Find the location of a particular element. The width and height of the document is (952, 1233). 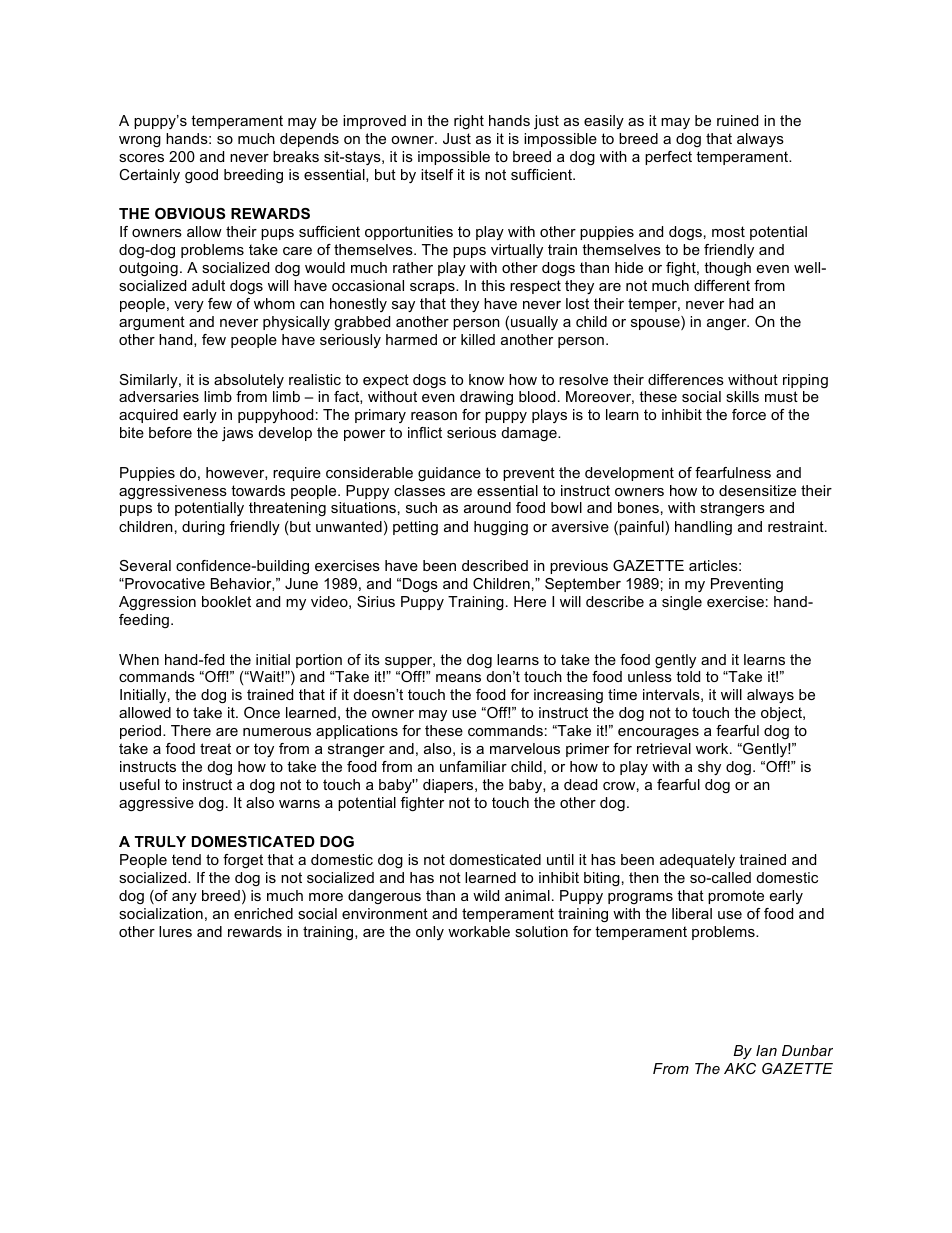

single is located at coordinates (682, 603).
